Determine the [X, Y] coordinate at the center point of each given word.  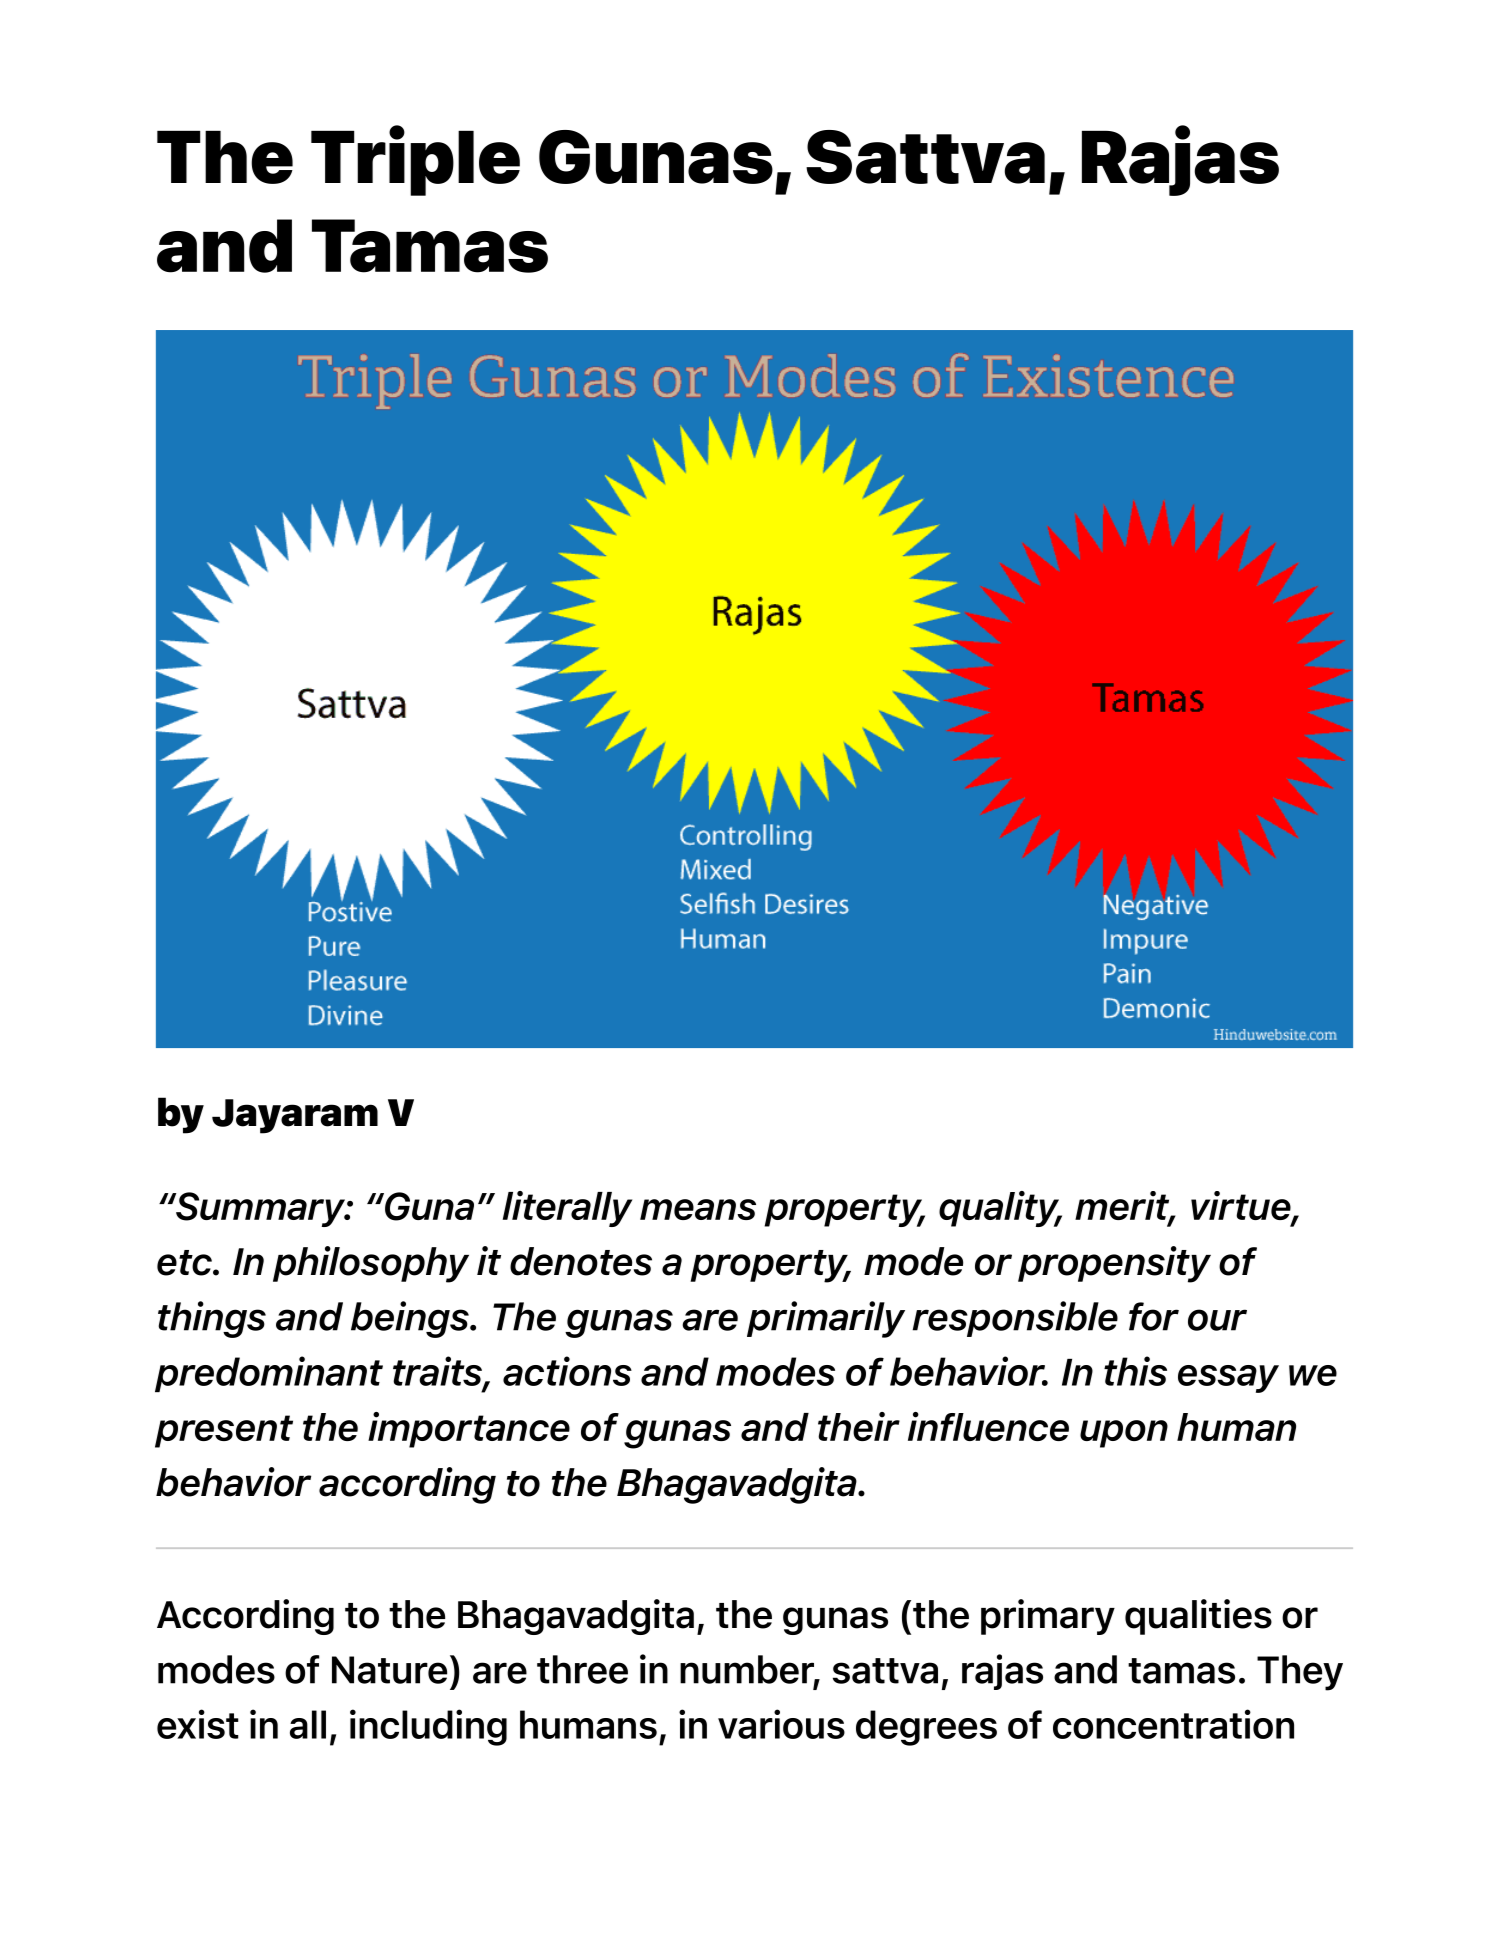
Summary [260, 1209]
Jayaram [295, 1116]
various [781, 1724]
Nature [389, 1670]
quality [1000, 1209]
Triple [415, 160]
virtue [1242, 1207]
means [698, 1209]
